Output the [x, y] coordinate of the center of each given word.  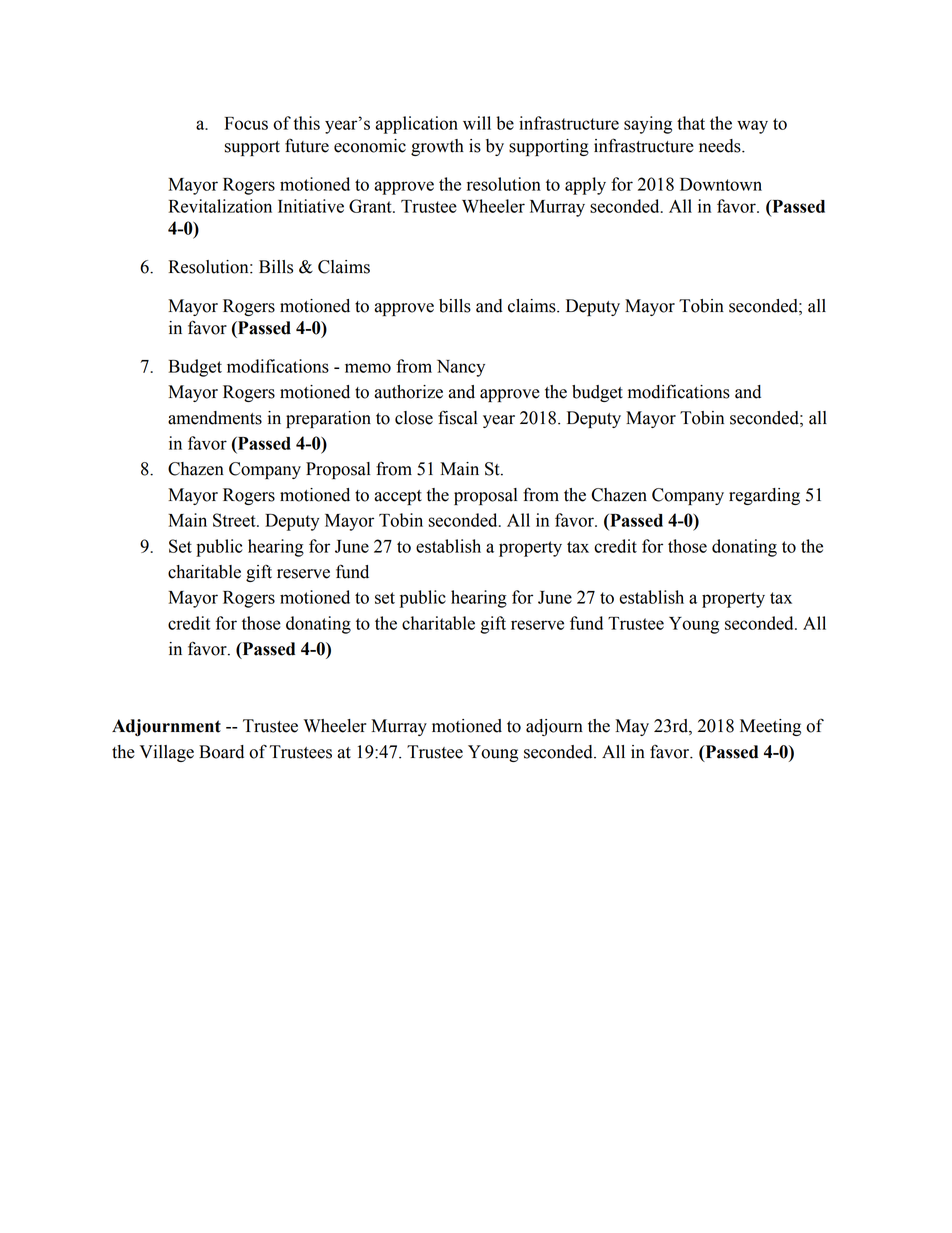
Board [221, 752]
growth [437, 147]
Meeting [770, 727]
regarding [764, 496]
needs [721, 146]
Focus [246, 123]
